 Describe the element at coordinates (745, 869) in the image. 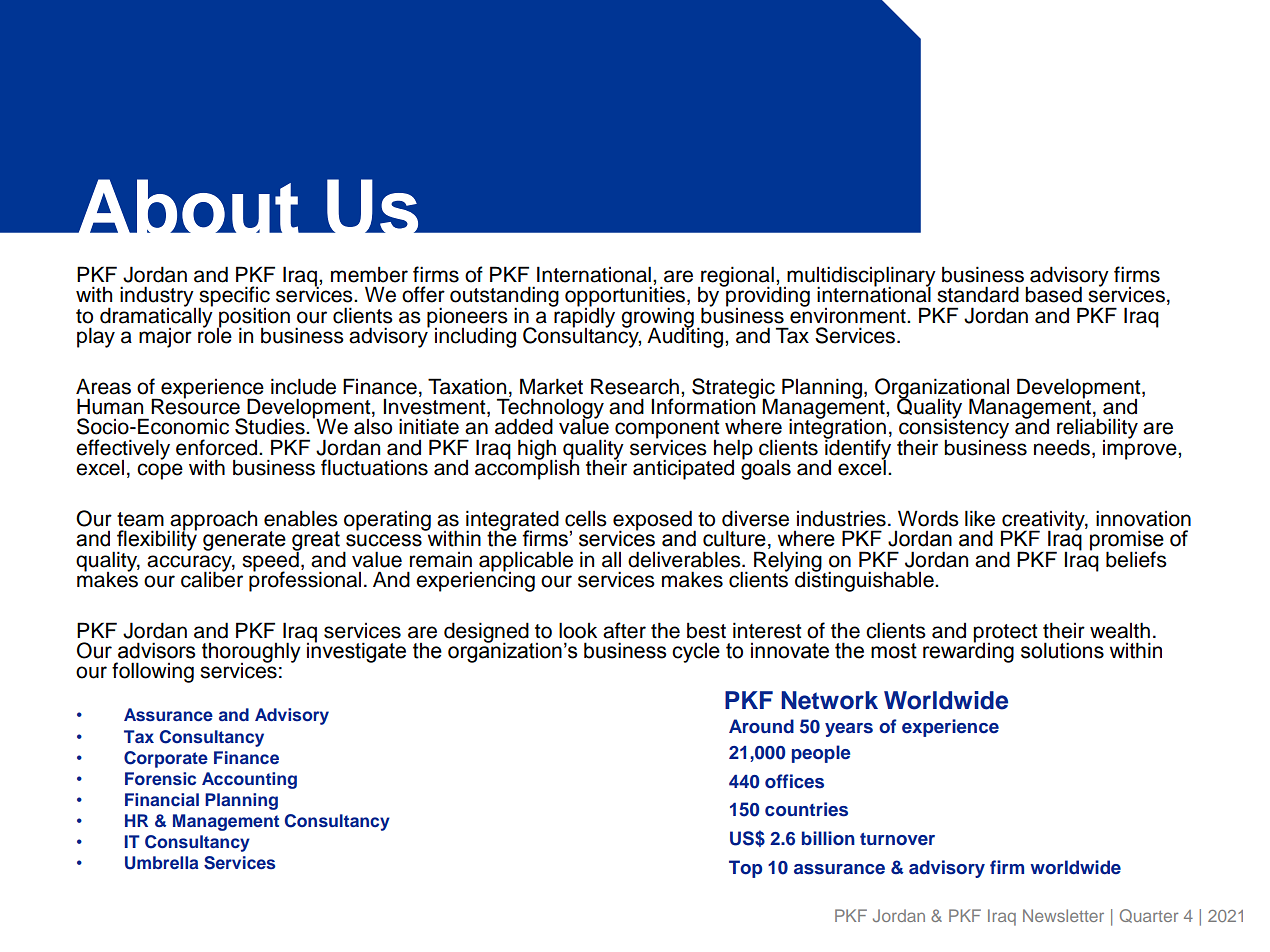

I see `Top` at that location.
